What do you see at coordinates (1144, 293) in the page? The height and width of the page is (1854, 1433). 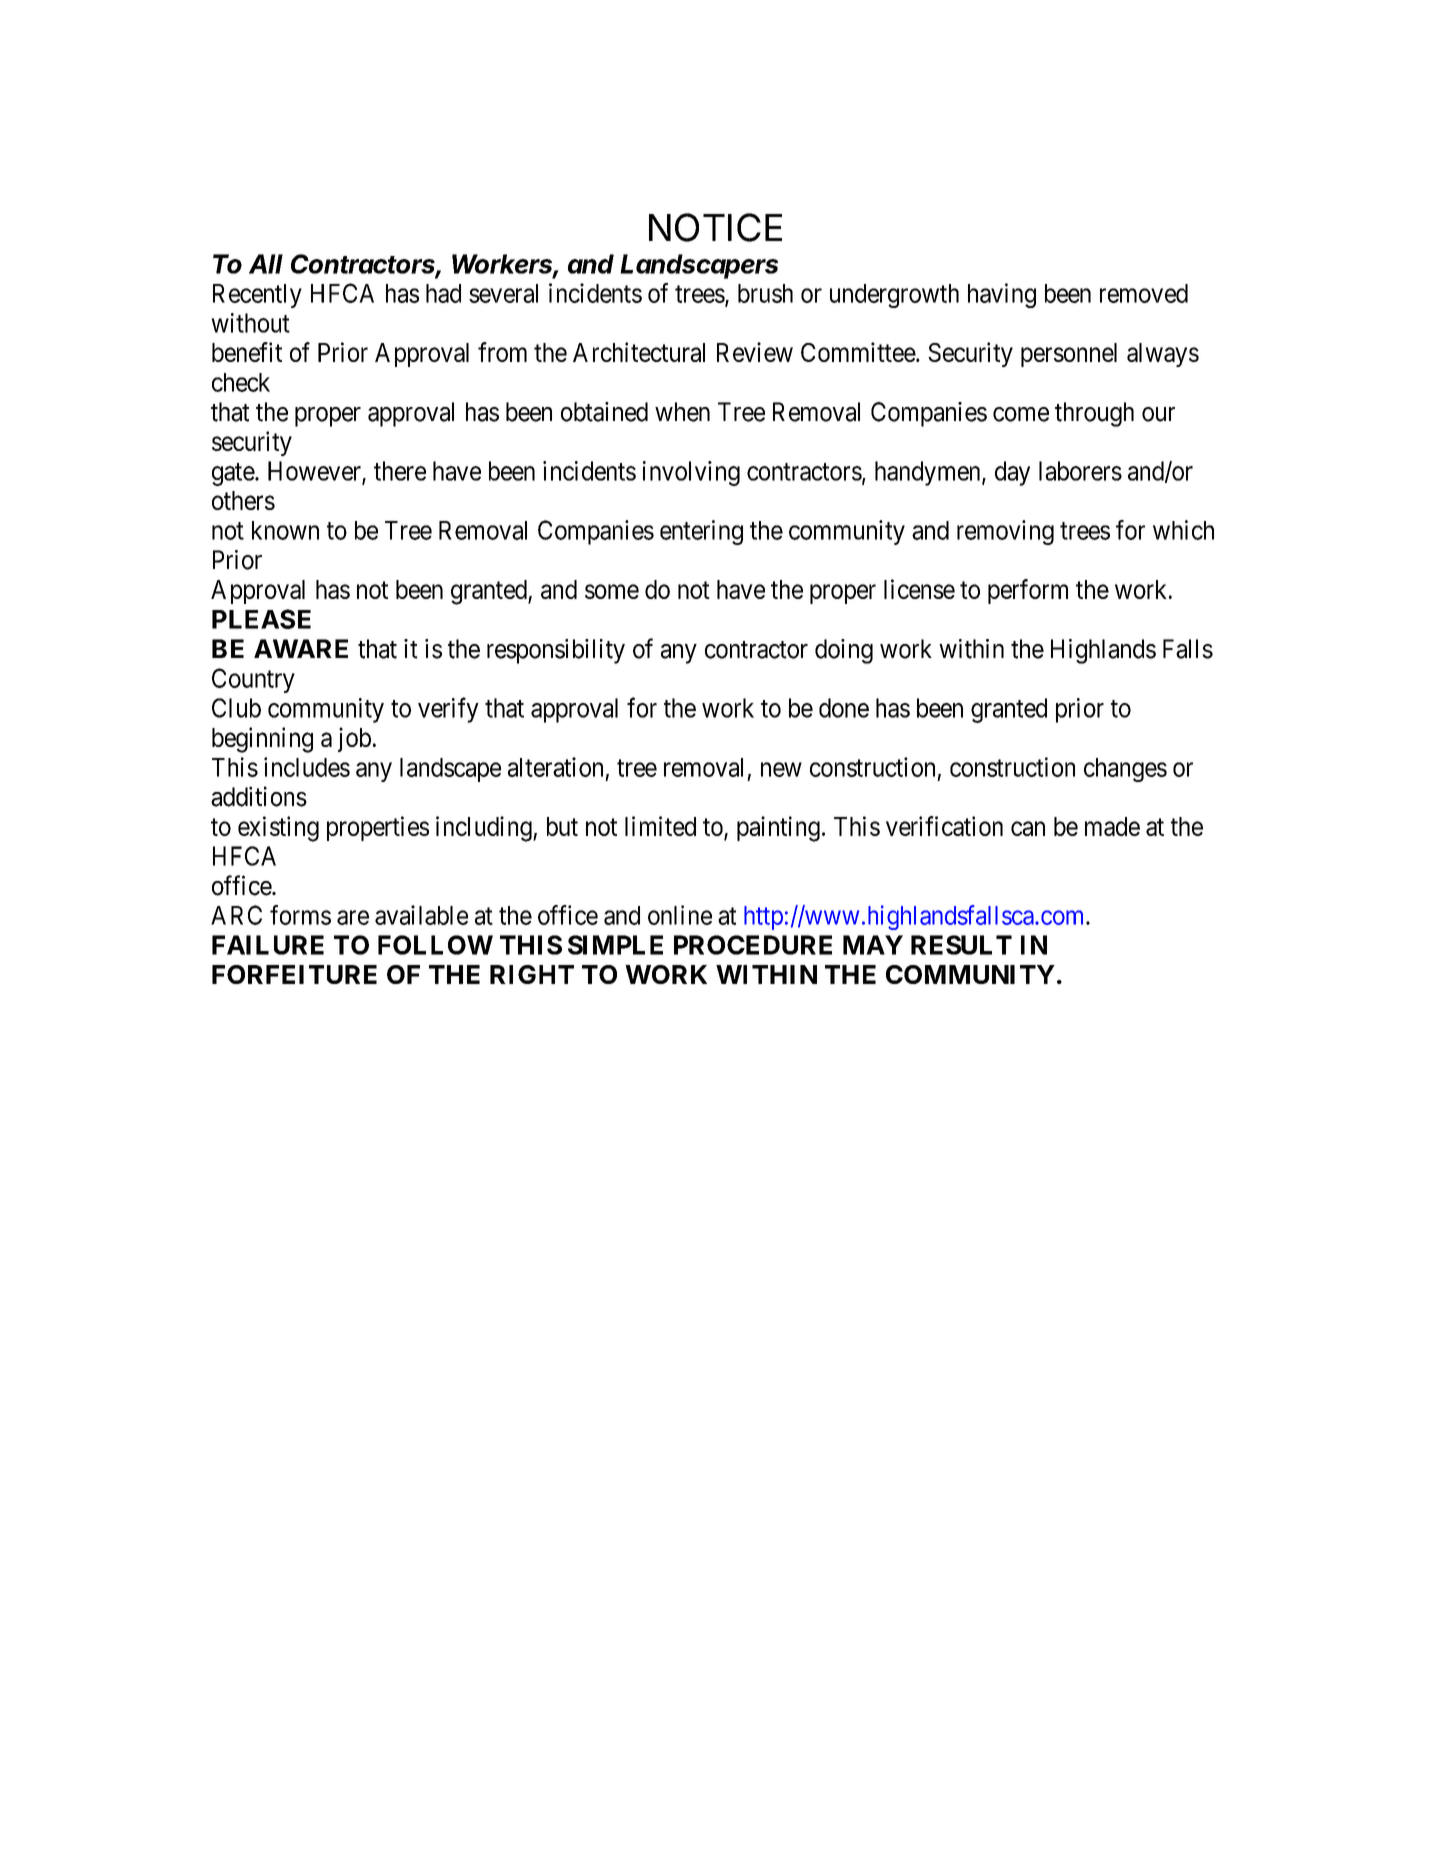 I see `removed` at bounding box center [1144, 293].
